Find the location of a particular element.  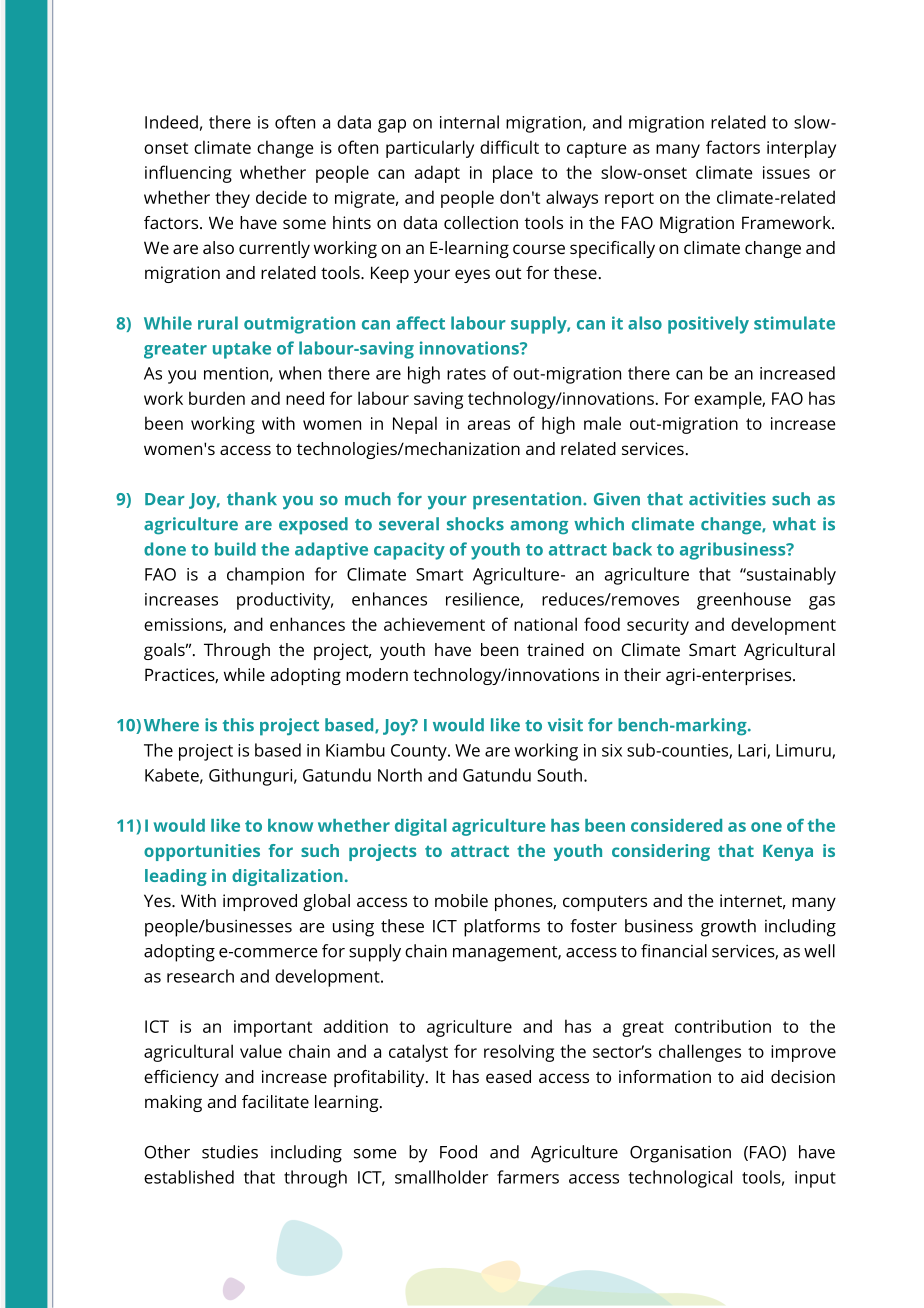

activities is located at coordinates (727, 499).
